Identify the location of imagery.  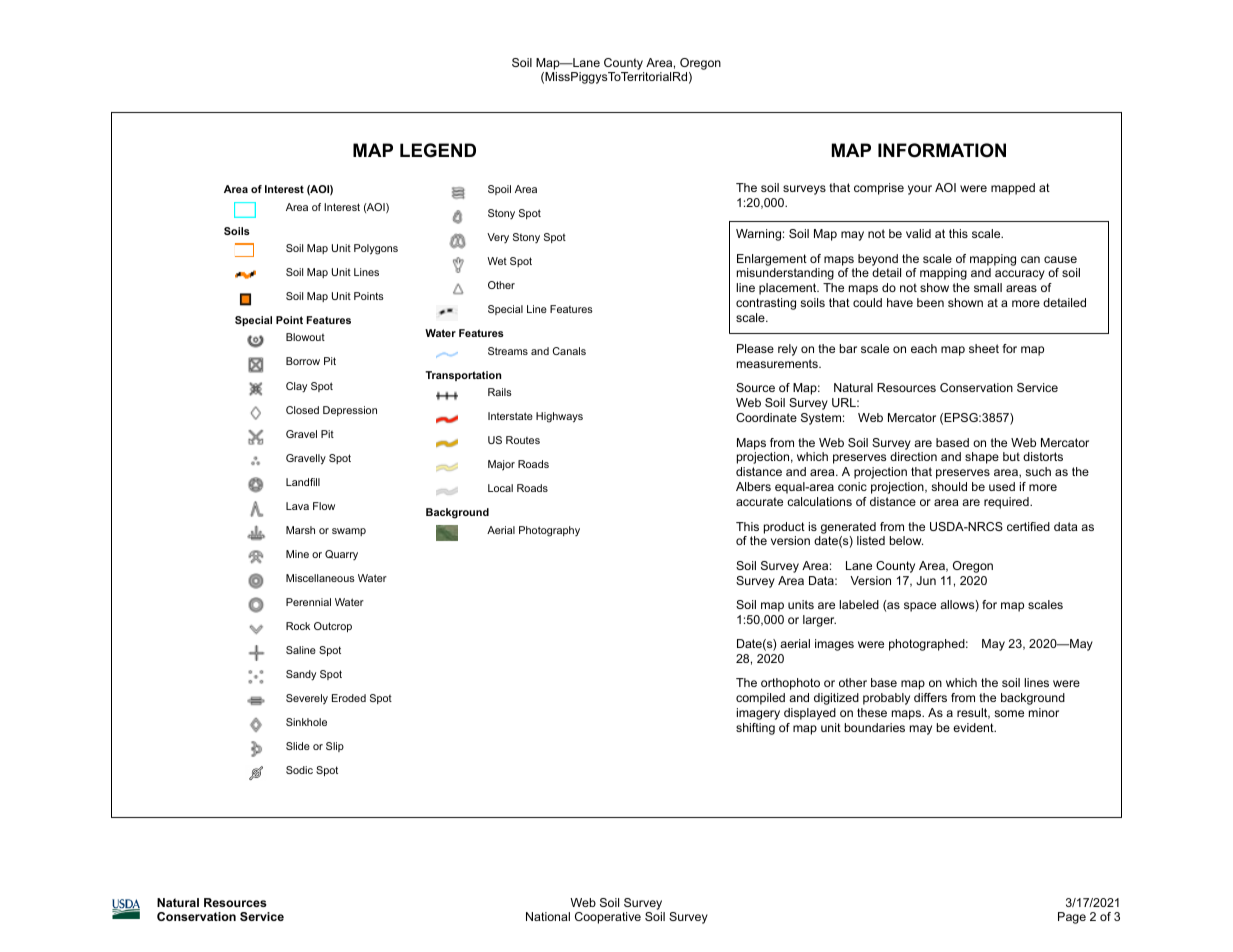
(758, 714).
